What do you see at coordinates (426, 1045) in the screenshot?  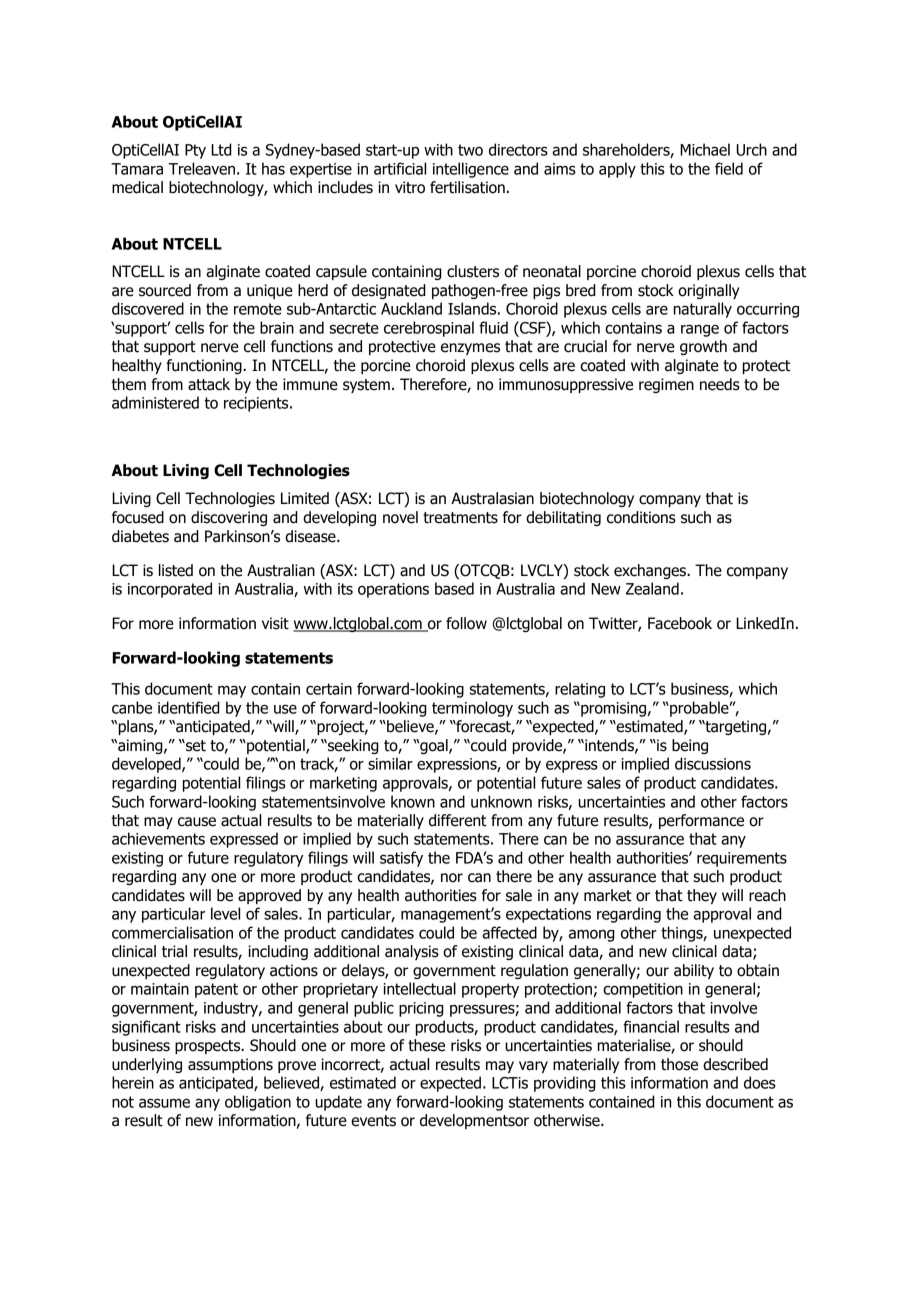 I see `these` at bounding box center [426, 1045].
